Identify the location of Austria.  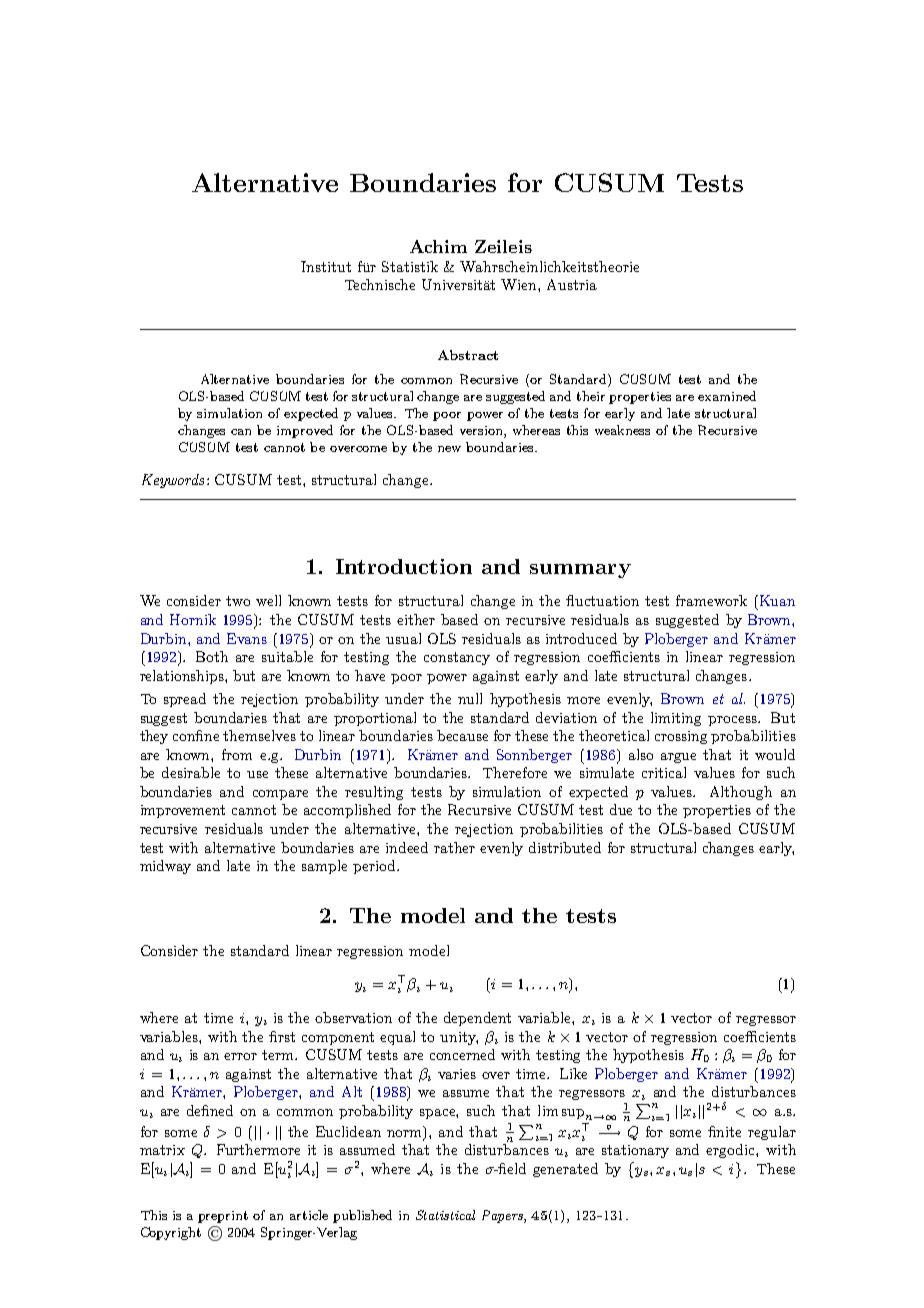
(572, 284).
